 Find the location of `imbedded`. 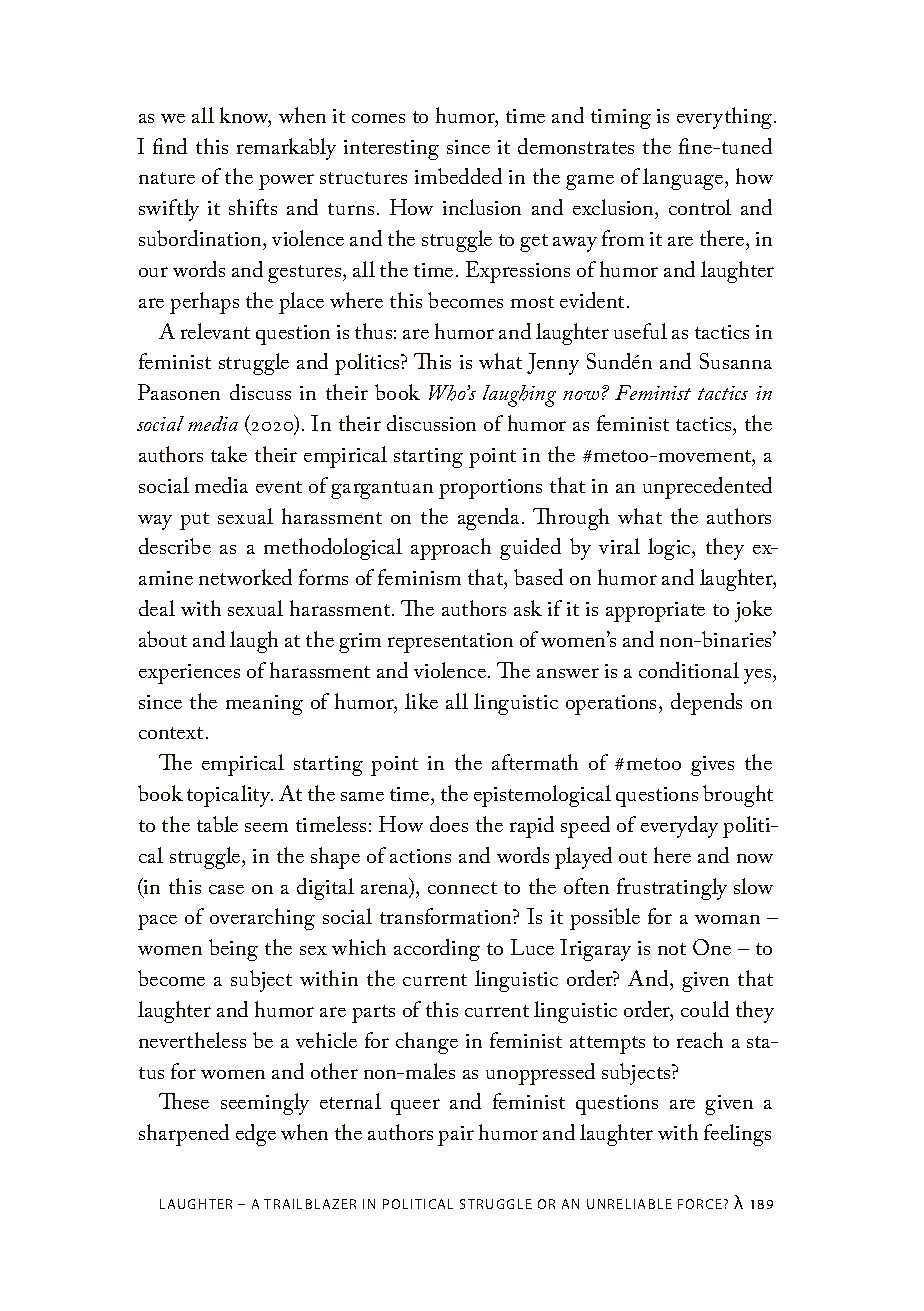

imbedded is located at coordinates (458, 176).
